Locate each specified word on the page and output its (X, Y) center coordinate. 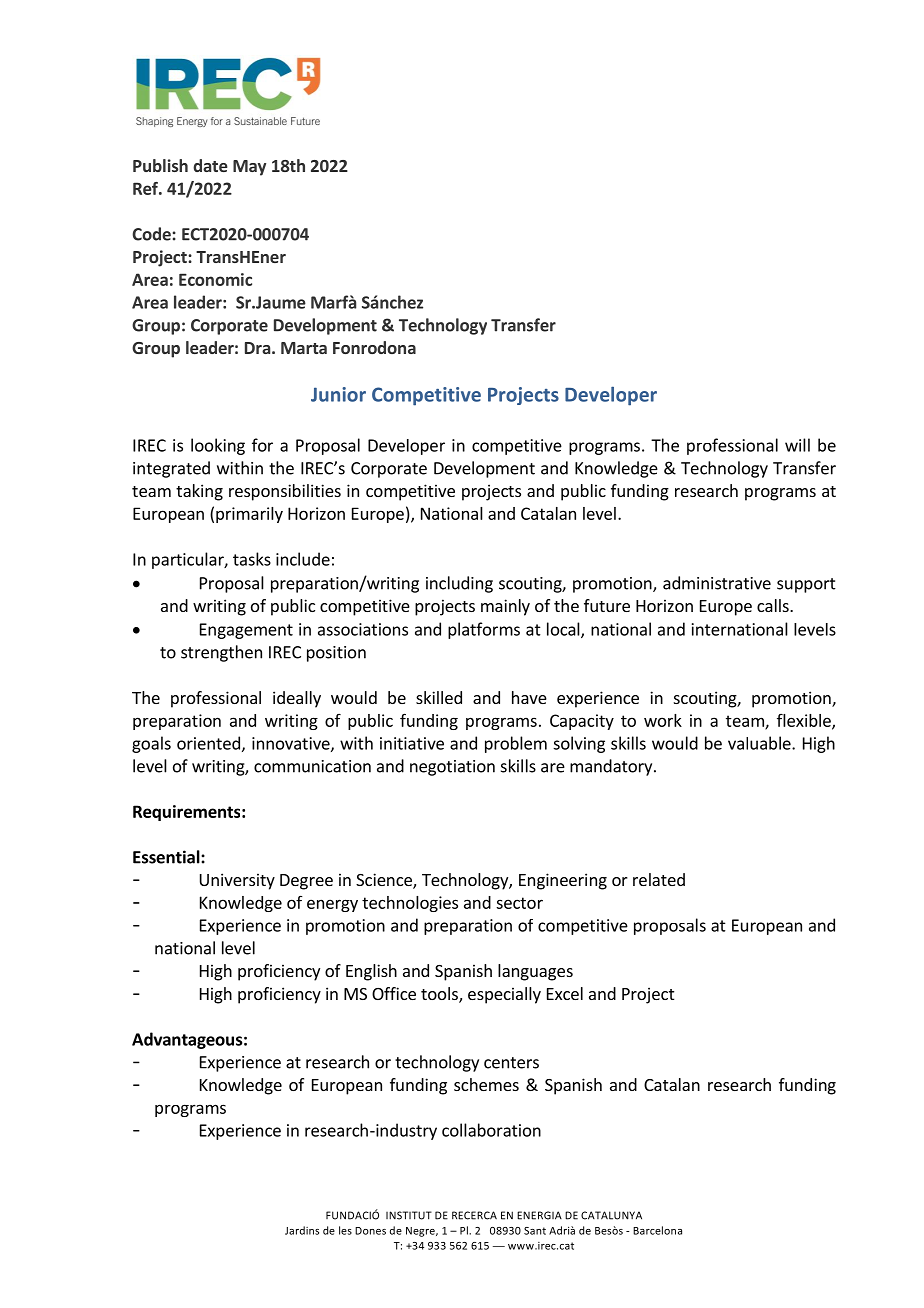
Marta (304, 348)
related (659, 879)
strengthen (221, 653)
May (249, 168)
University (237, 881)
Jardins (302, 1230)
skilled (439, 697)
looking (218, 446)
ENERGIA (539, 1215)
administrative (717, 583)
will (797, 445)
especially (504, 995)
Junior (338, 394)
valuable (760, 743)
